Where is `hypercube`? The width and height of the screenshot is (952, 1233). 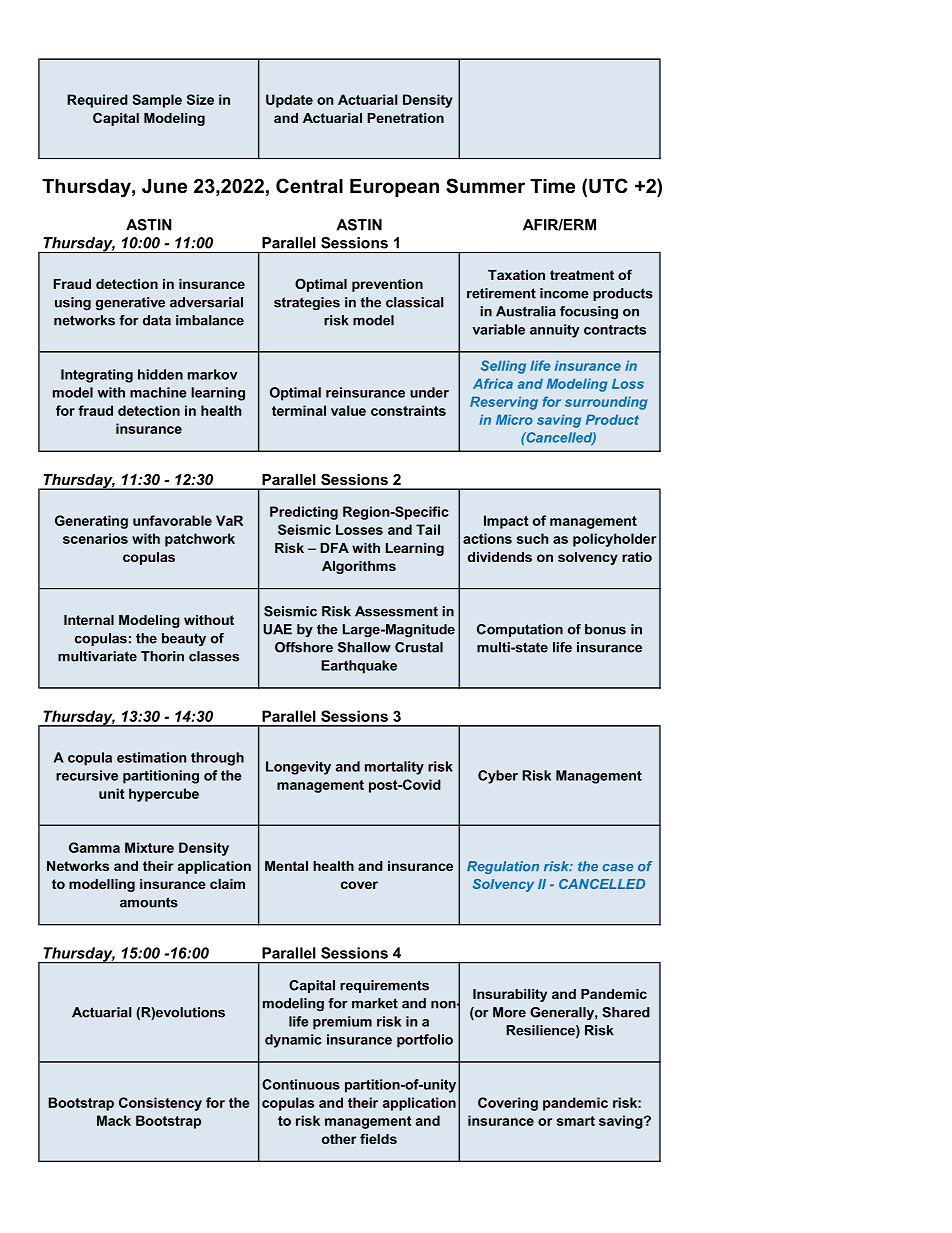
hypercube is located at coordinates (164, 795).
